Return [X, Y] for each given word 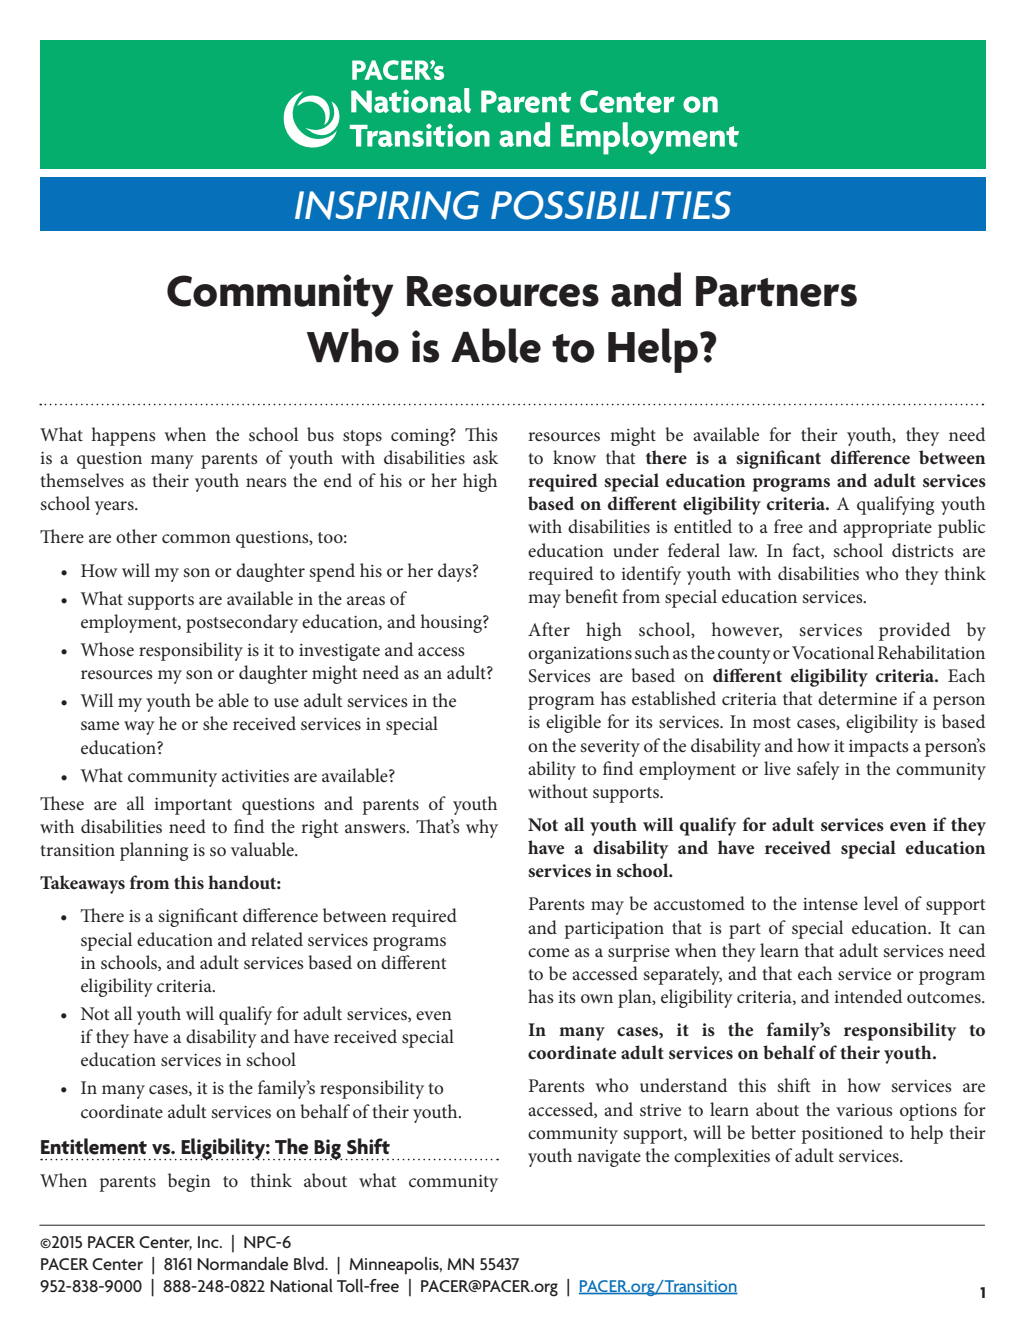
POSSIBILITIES [611, 205]
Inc [209, 1242]
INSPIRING [387, 205]
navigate [609, 1158]
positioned [842, 1134]
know [574, 457]
